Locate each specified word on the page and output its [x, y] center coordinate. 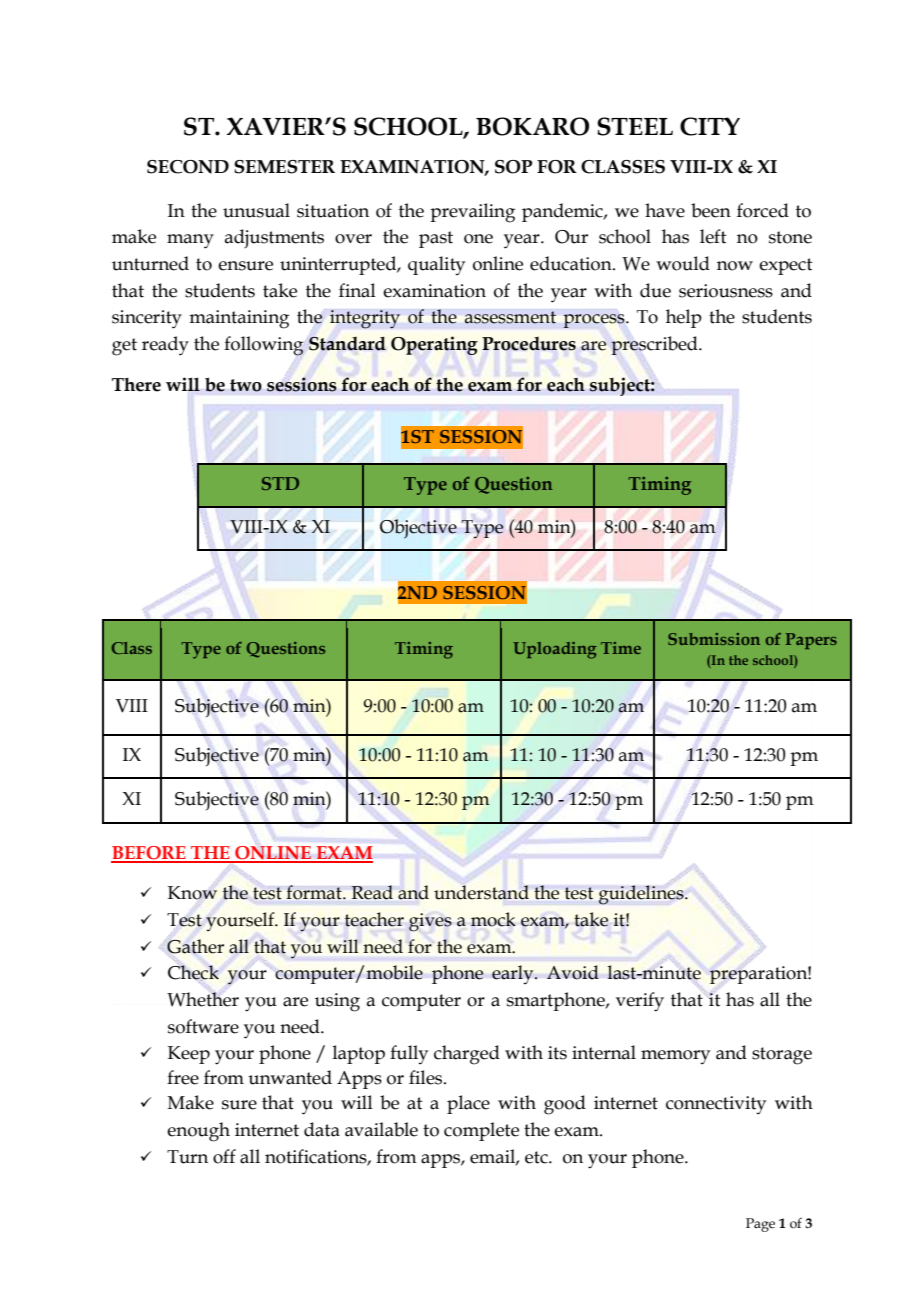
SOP [513, 167]
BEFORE [149, 854]
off [224, 1156]
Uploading [555, 650]
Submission [714, 639]
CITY [710, 126]
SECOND [188, 167]
